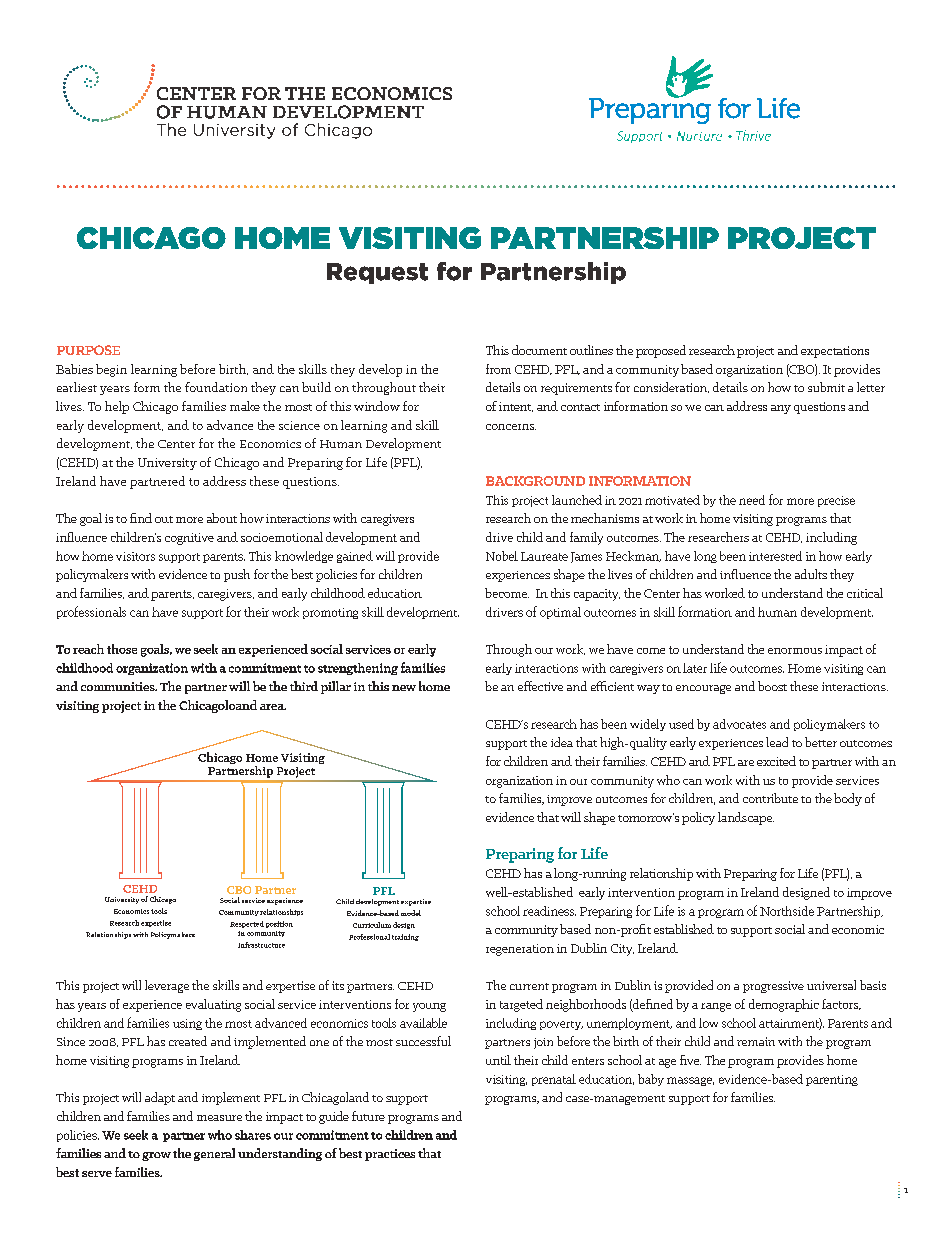 This screenshot has width=952, height=1233. Describe the element at coordinates (119, 686) in the screenshot. I see `communities` at that location.
